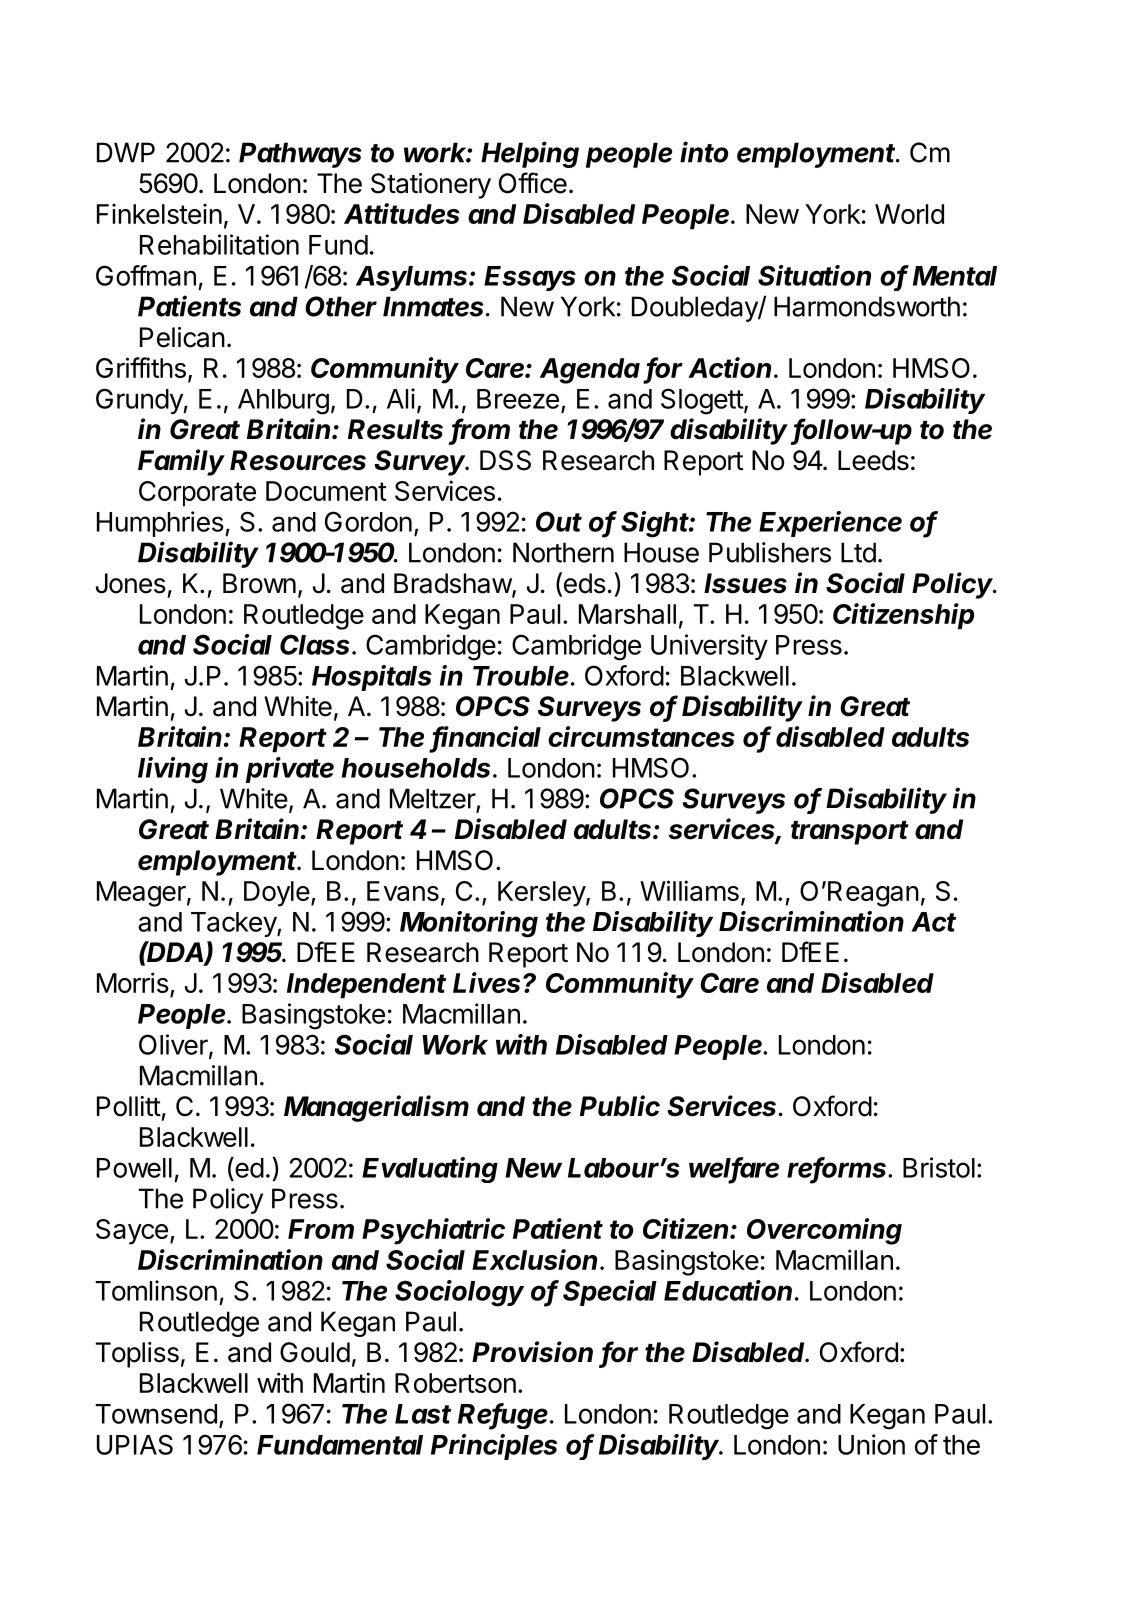  Describe the element at coordinates (689, 890) in the page. I see `Williams` at that location.
